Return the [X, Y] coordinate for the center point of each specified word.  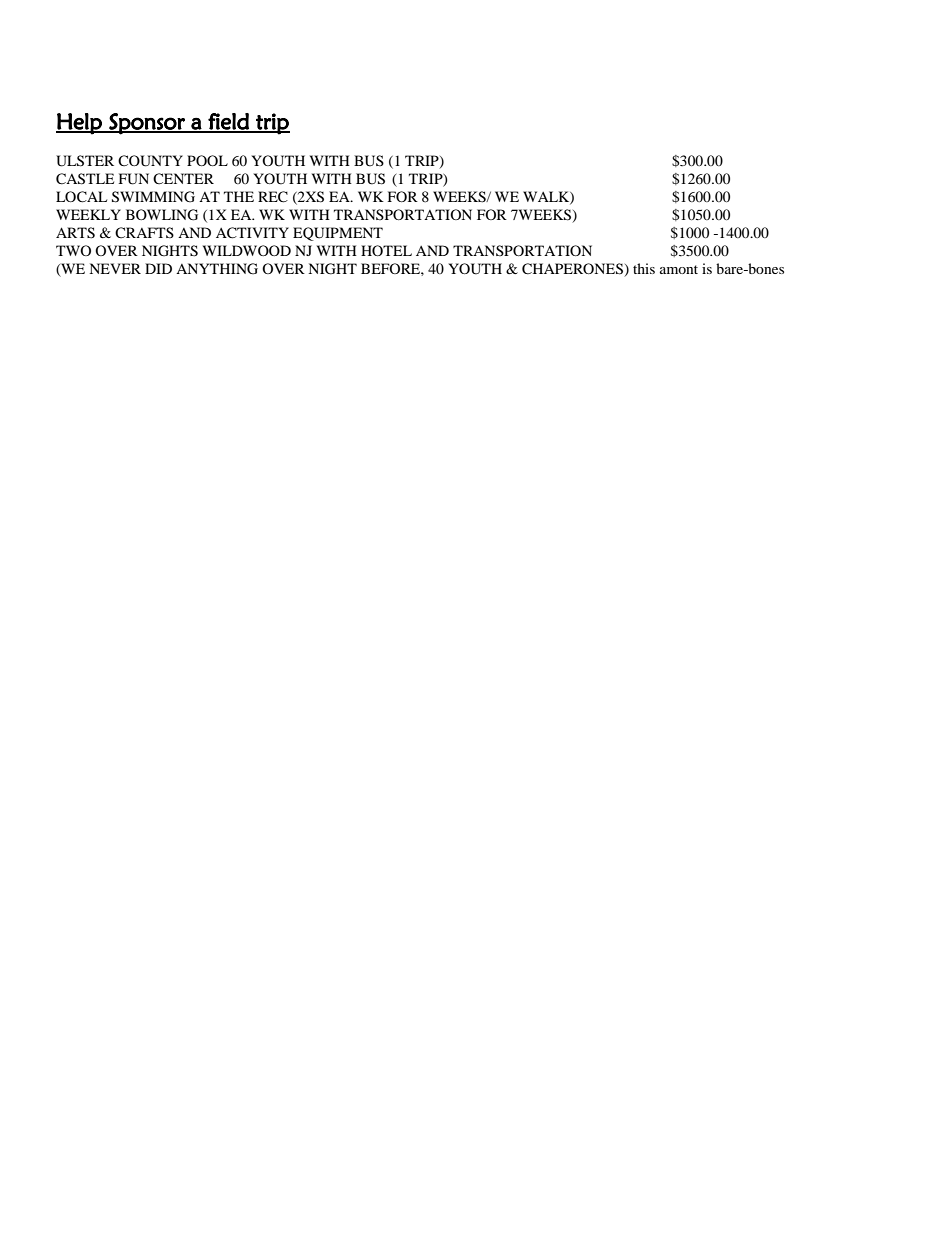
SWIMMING [153, 197]
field [228, 122]
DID [158, 268]
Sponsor [147, 124]
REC [273, 197]
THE [239, 196]
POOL [207, 160]
